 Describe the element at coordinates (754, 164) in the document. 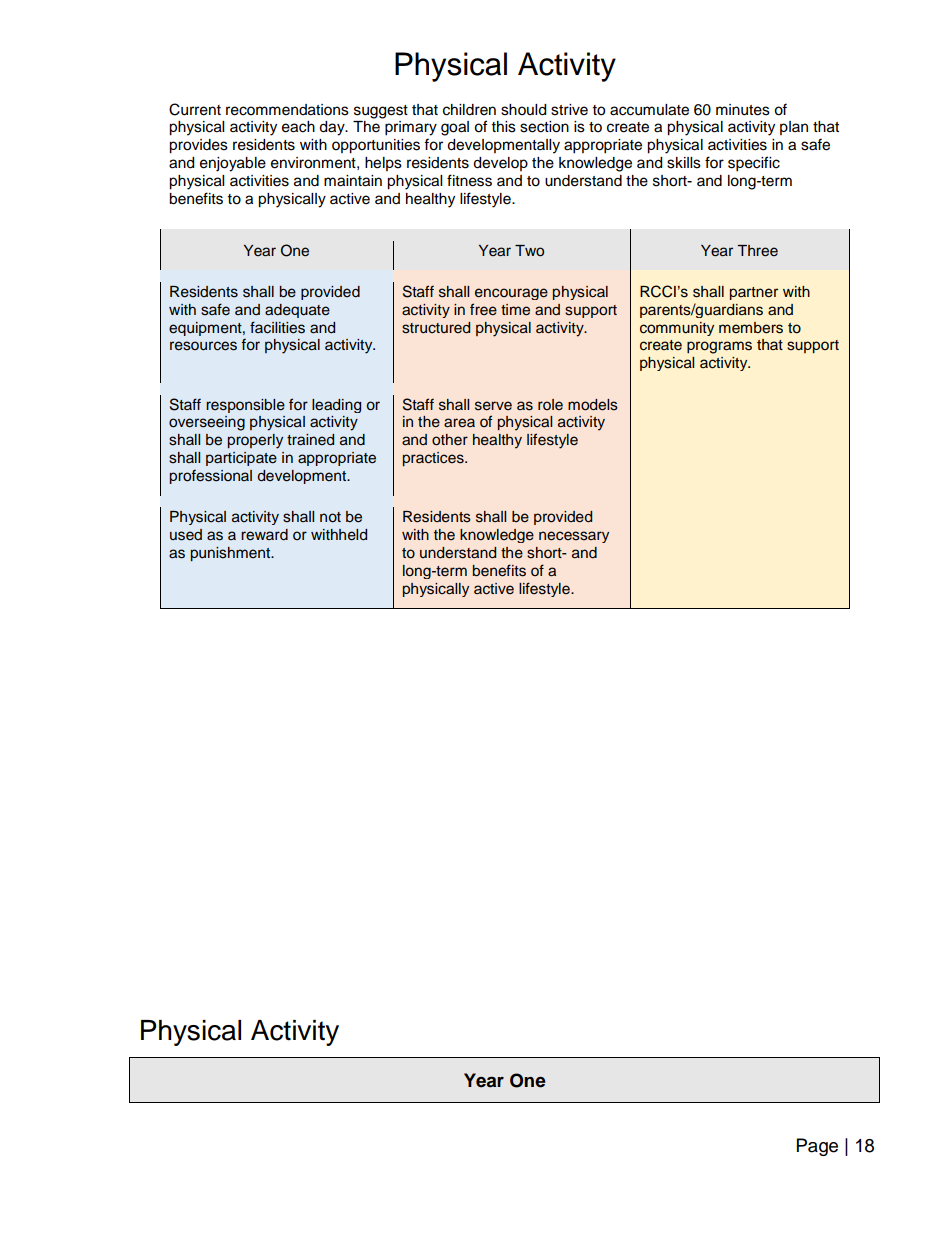

I see `specific` at that location.
